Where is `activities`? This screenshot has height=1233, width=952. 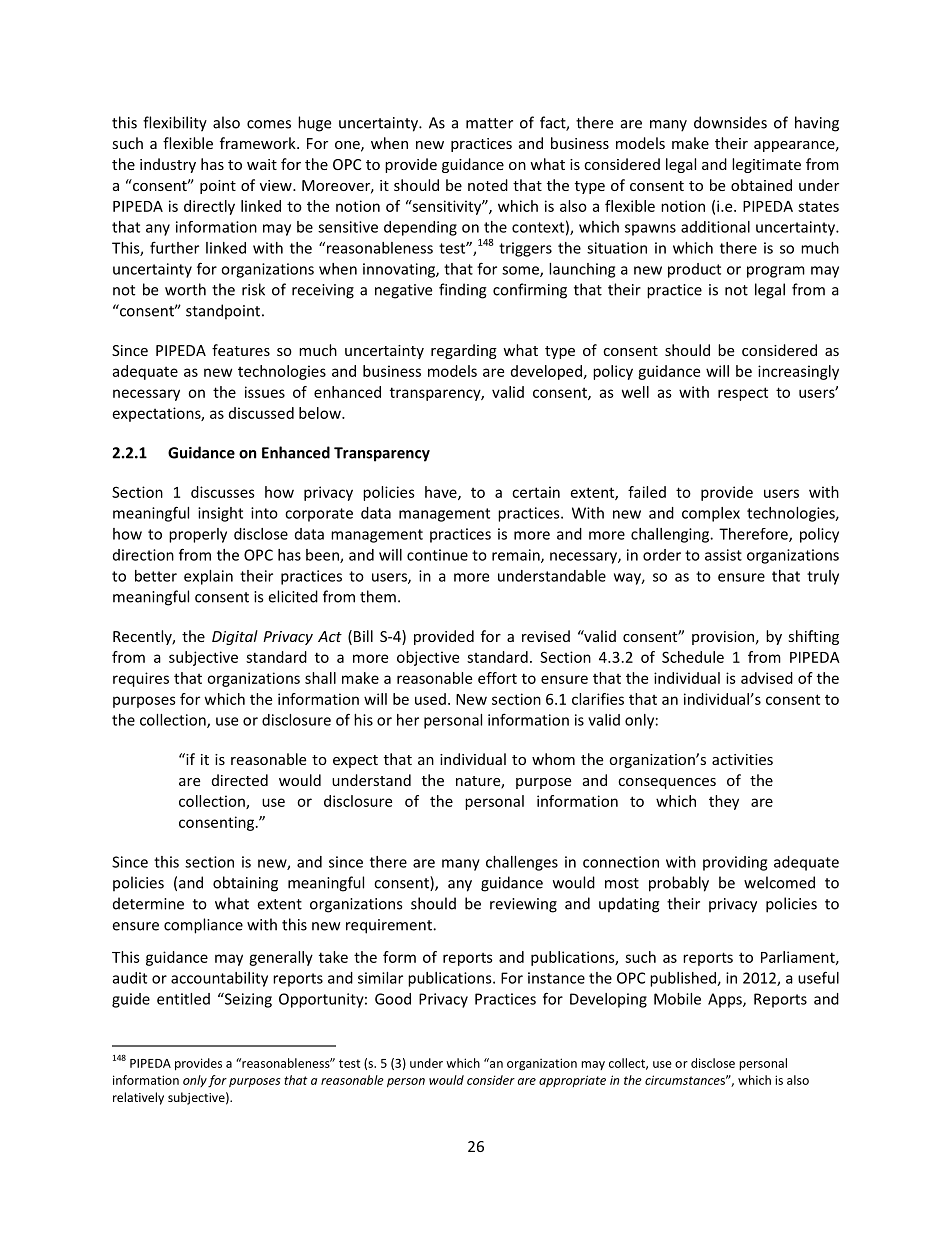 activities is located at coordinates (742, 759).
